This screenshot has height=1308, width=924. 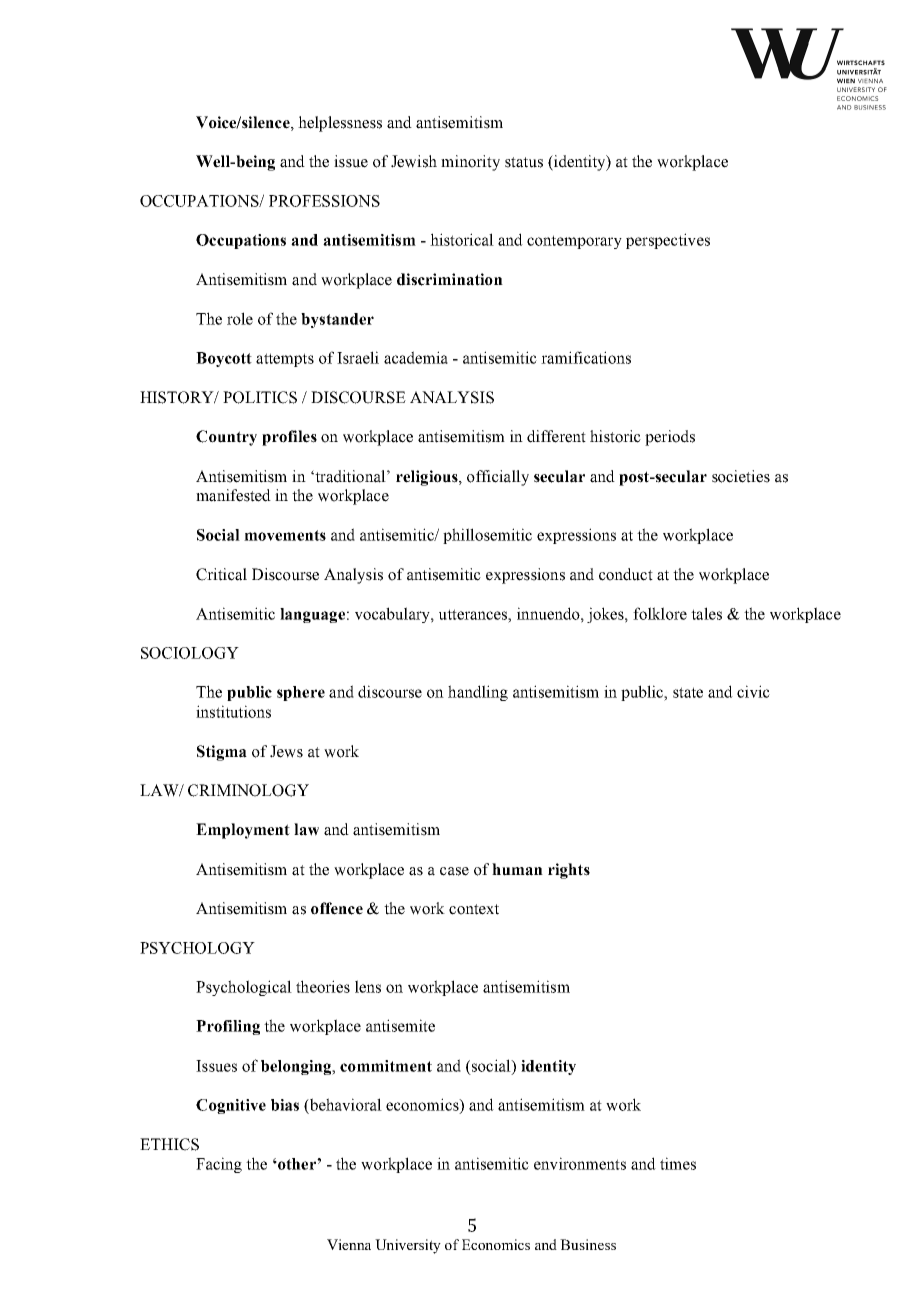 I want to click on institutions, so click(x=233, y=711).
